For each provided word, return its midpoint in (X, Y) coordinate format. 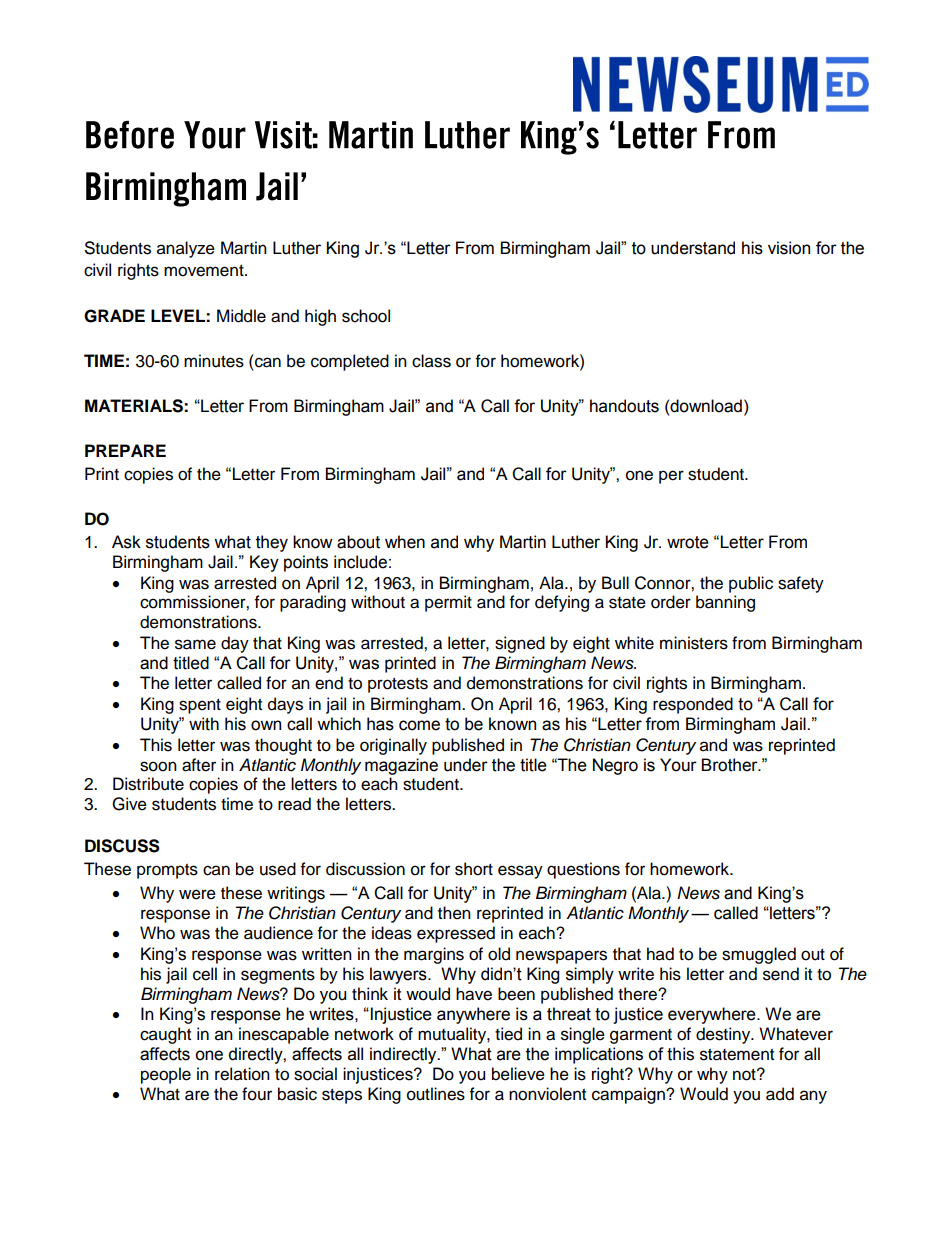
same (195, 644)
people (166, 1075)
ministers (694, 643)
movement (205, 271)
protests (398, 685)
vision (789, 248)
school (366, 316)
